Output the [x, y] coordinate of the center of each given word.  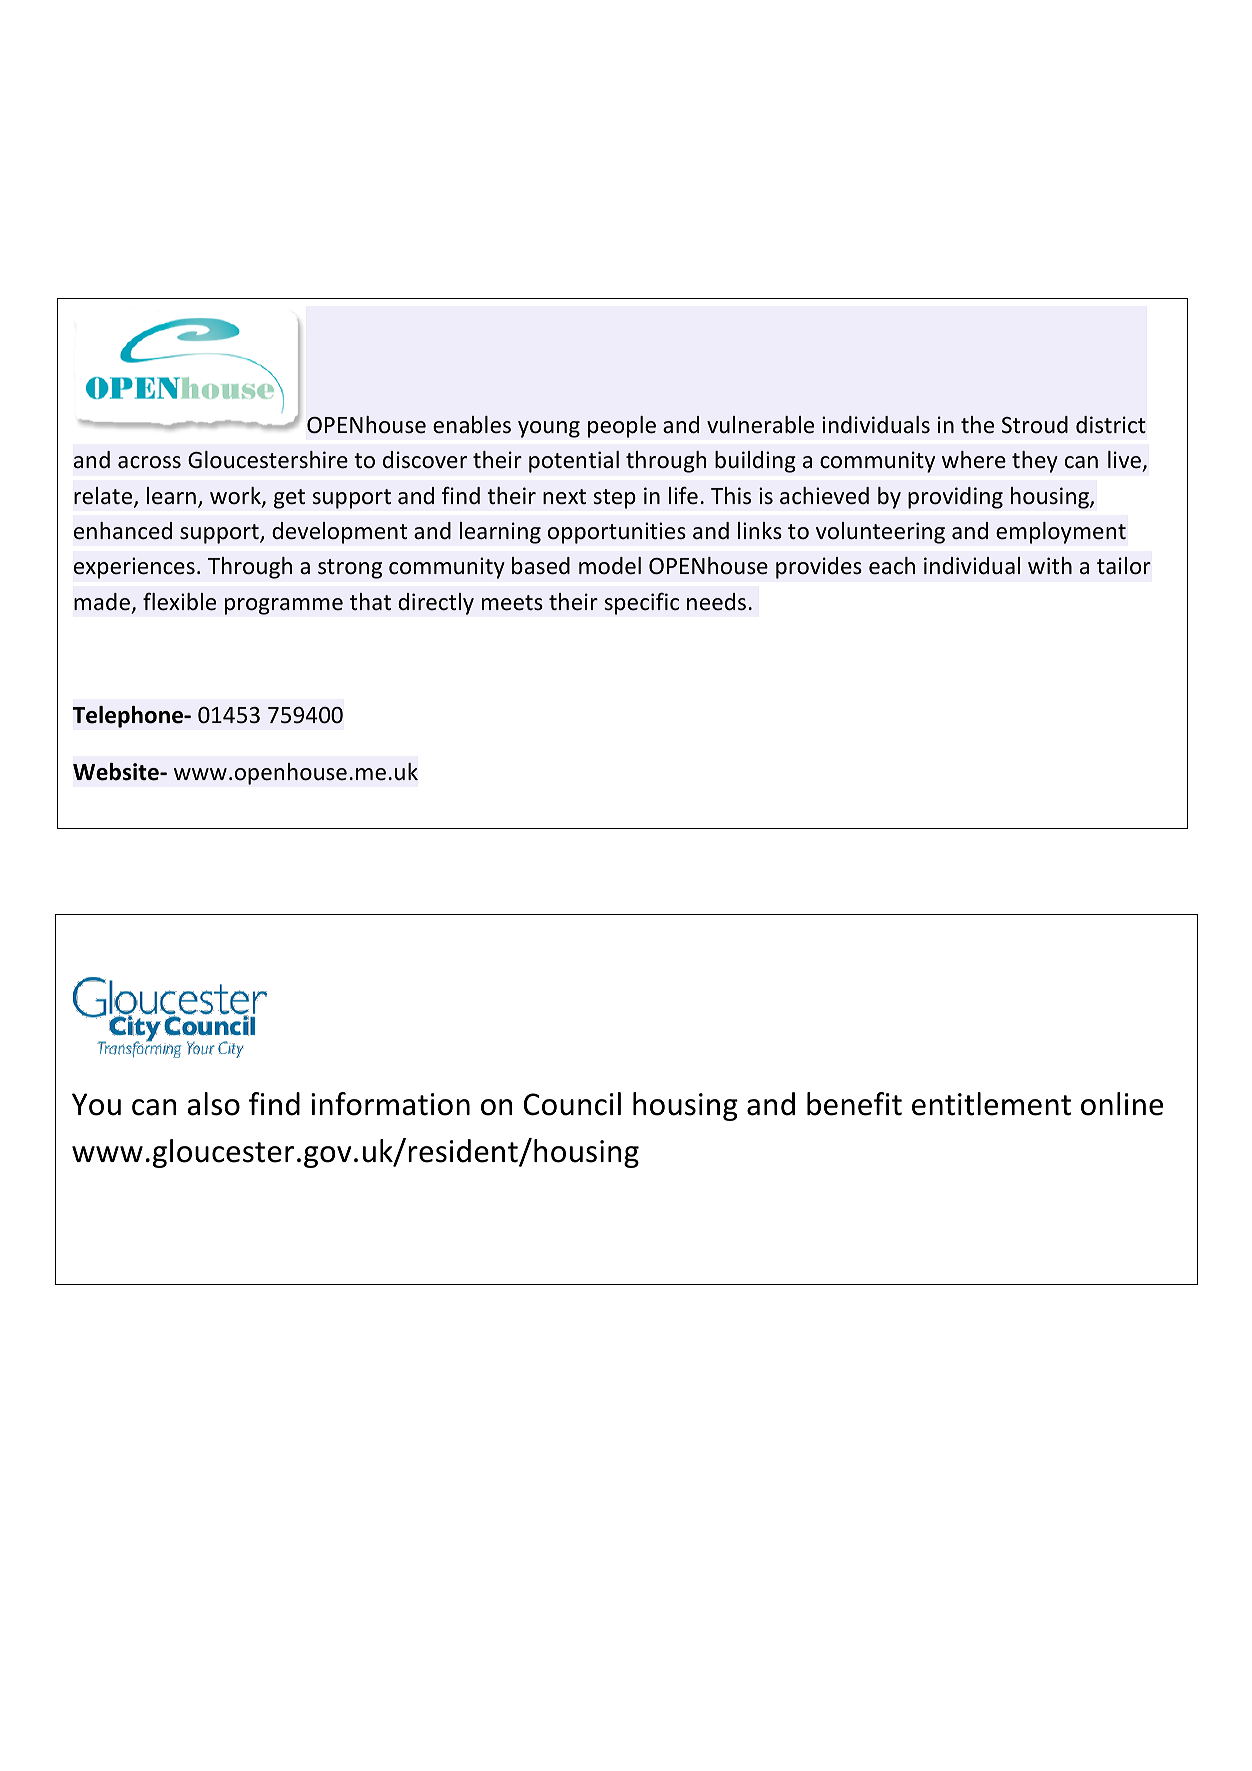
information [390, 1104]
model [610, 566]
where [974, 460]
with [1050, 565]
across [149, 462]
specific [641, 603]
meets [512, 603]
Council [572, 1104]
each [892, 566]
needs [716, 602]
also [213, 1104]
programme [284, 606]
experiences [134, 568]
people [622, 427]
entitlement [991, 1104]
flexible [179, 602]
